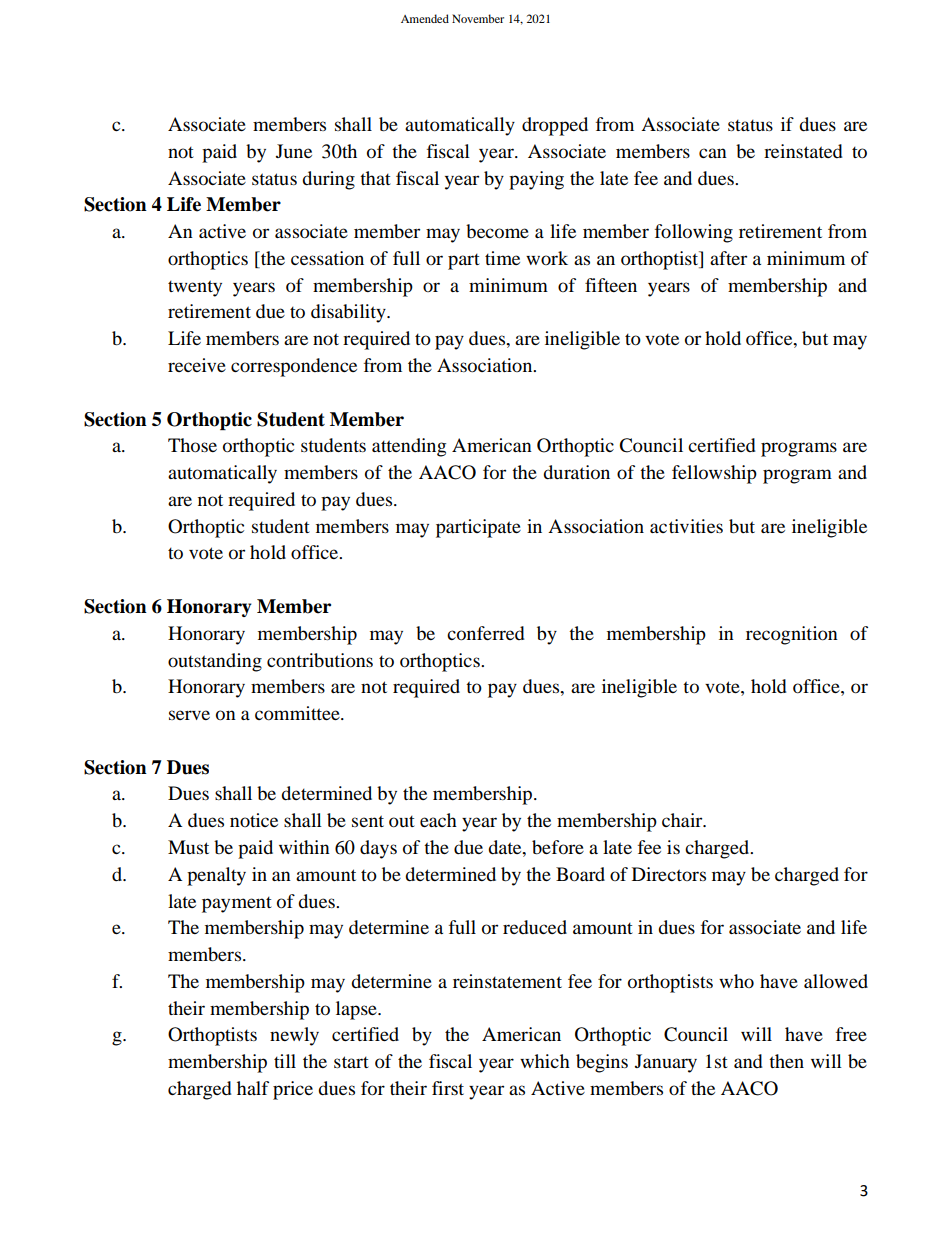 The width and height of the screenshot is (952, 1233). I want to click on committee, so click(298, 713).
